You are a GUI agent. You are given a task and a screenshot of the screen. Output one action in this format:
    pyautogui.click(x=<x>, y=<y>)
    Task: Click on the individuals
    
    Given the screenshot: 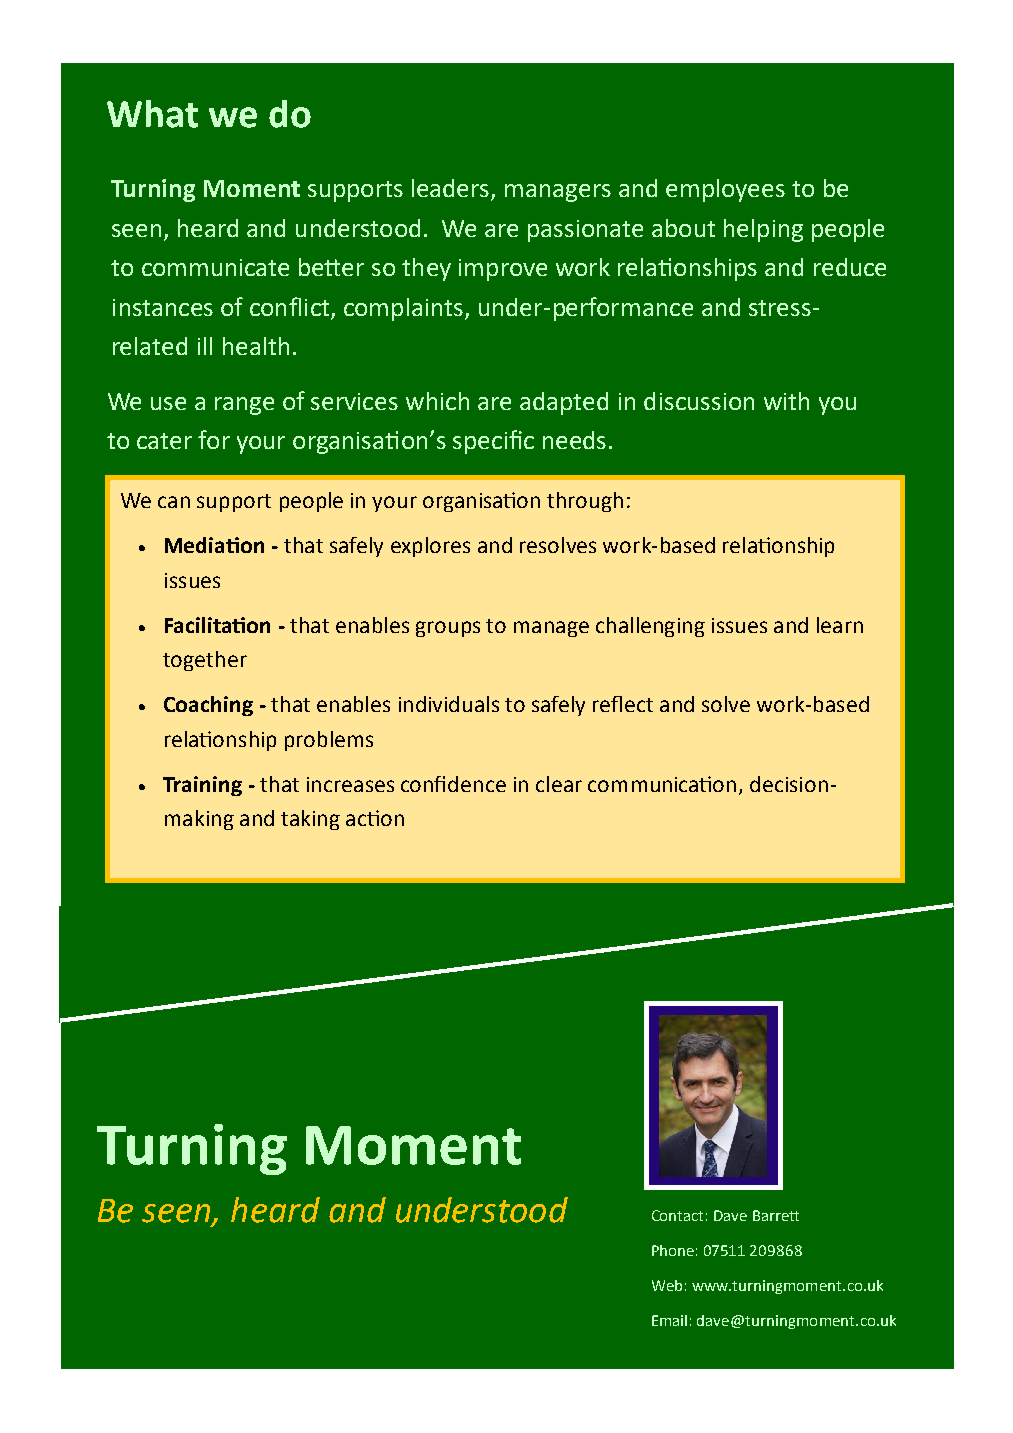 What is the action you would take?
    pyautogui.click(x=449, y=704)
